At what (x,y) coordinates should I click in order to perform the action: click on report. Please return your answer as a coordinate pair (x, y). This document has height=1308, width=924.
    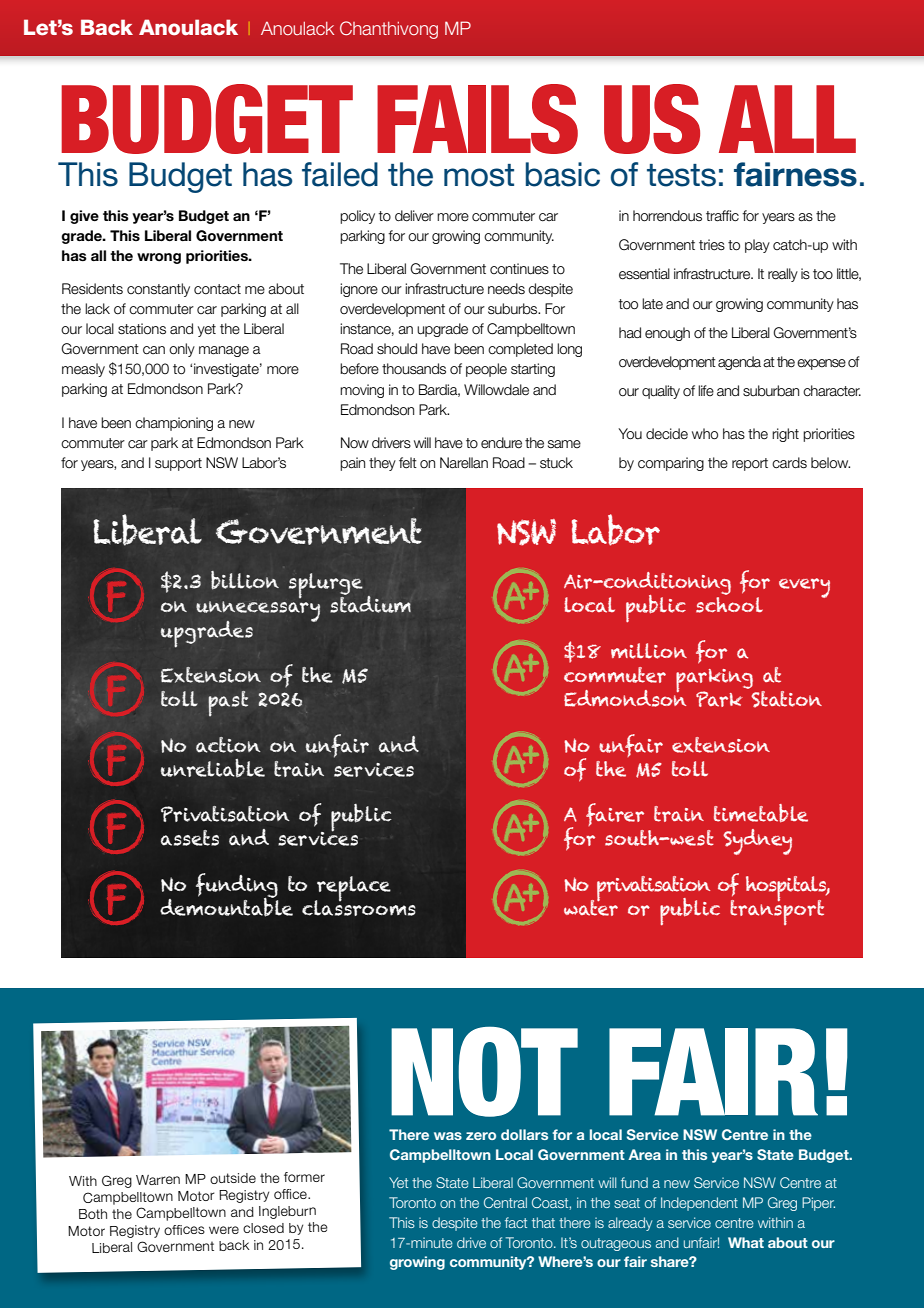
    Looking at the image, I should click on (750, 464).
